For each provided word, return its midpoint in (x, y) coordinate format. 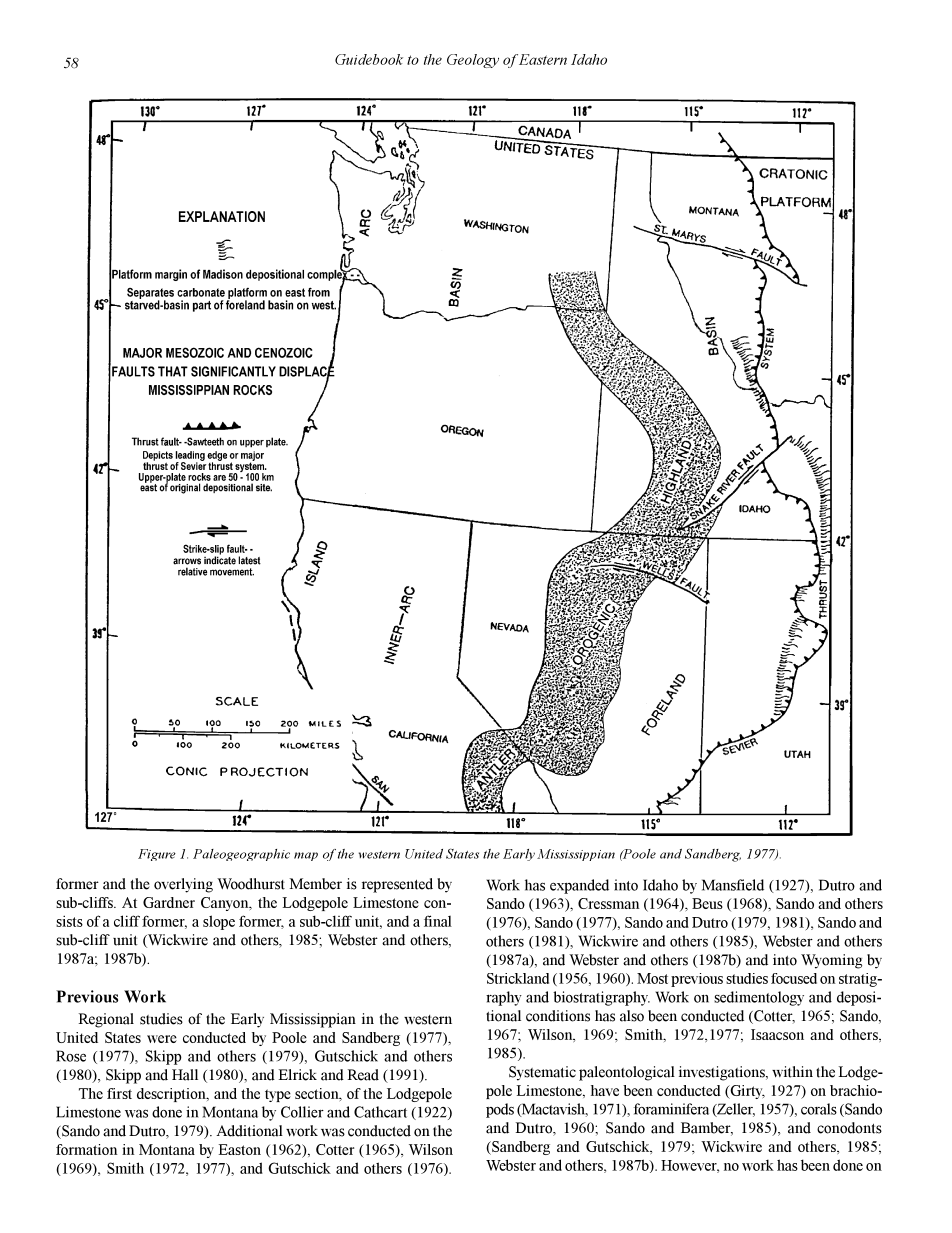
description (172, 1095)
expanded (579, 886)
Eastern (543, 59)
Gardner (169, 902)
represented (397, 885)
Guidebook (369, 59)
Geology (473, 61)
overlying (183, 885)
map (306, 856)
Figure (157, 855)
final (438, 921)
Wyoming (831, 961)
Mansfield (733, 885)
